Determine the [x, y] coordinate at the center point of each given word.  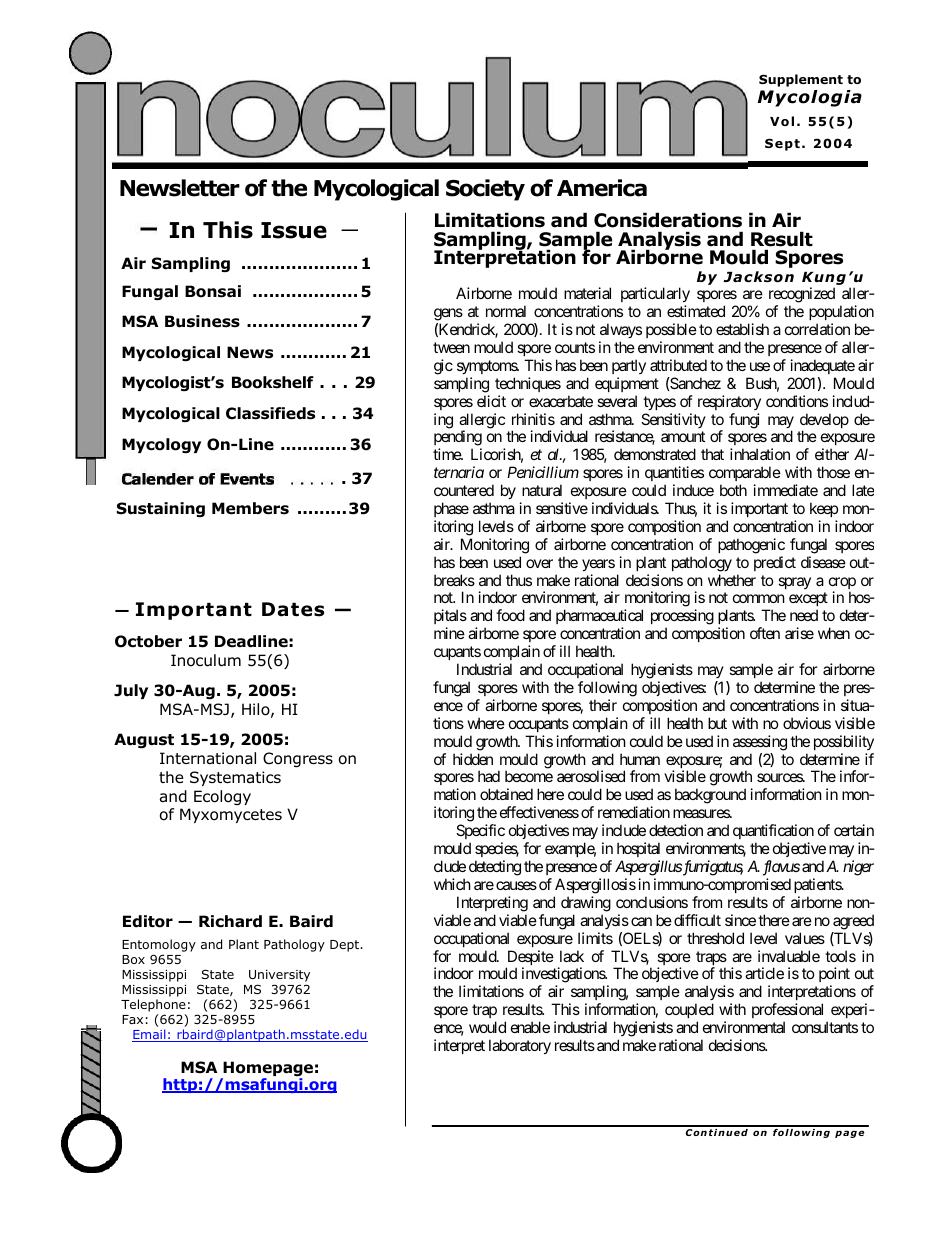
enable [530, 1027]
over [539, 563]
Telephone [153, 1007]
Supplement [801, 80]
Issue [294, 230]
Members [250, 508]
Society [485, 190]
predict [775, 563]
